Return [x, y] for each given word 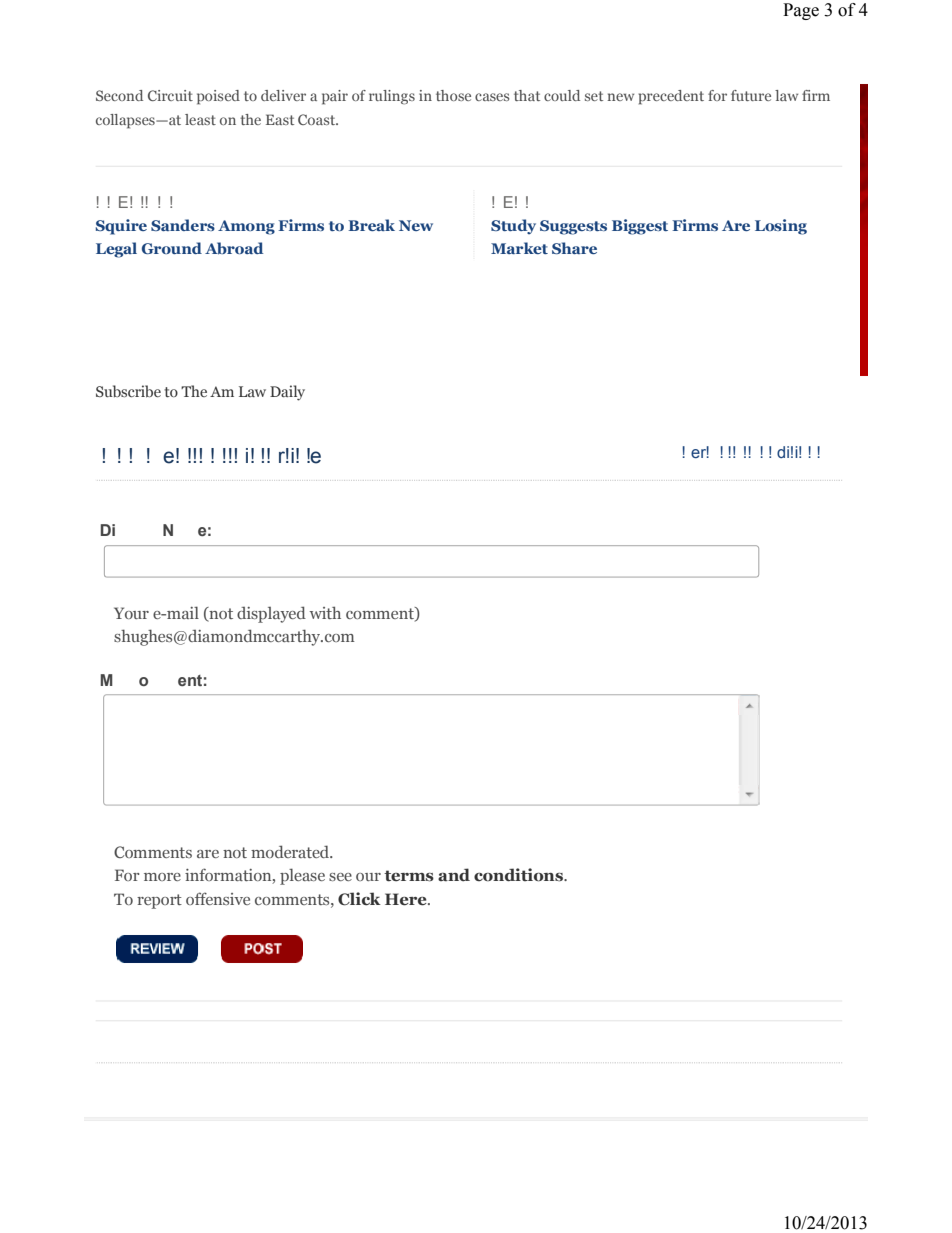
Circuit [170, 95]
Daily [287, 393]
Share [574, 248]
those [453, 95]
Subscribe [128, 391]
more [162, 877]
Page [801, 11]
